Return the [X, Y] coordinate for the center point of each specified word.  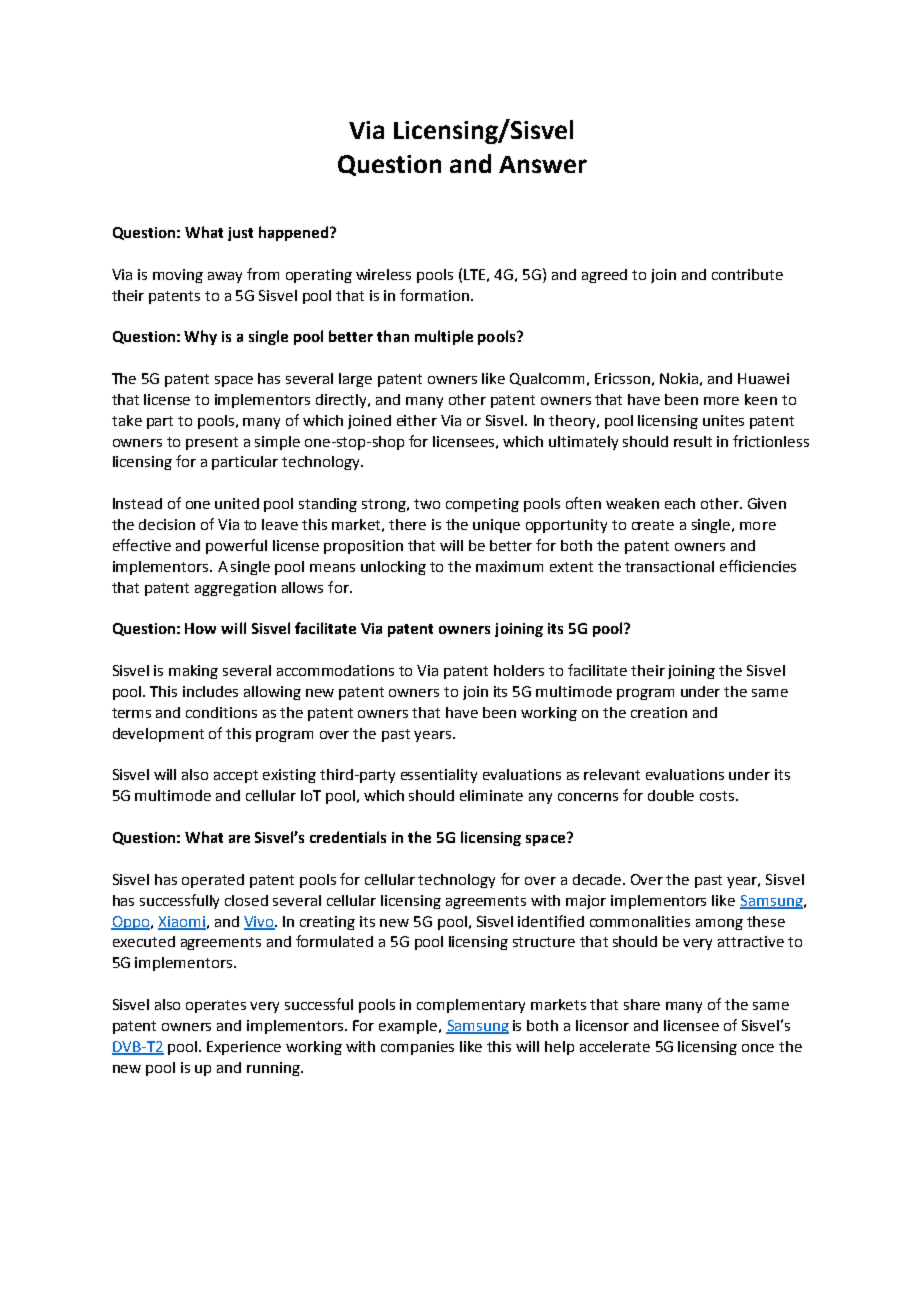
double [671, 795]
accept [236, 776]
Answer [543, 164]
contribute [747, 274]
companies [417, 1048]
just [240, 234]
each [680, 503]
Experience [244, 1048]
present [212, 443]
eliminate [491, 795]
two [427, 504]
